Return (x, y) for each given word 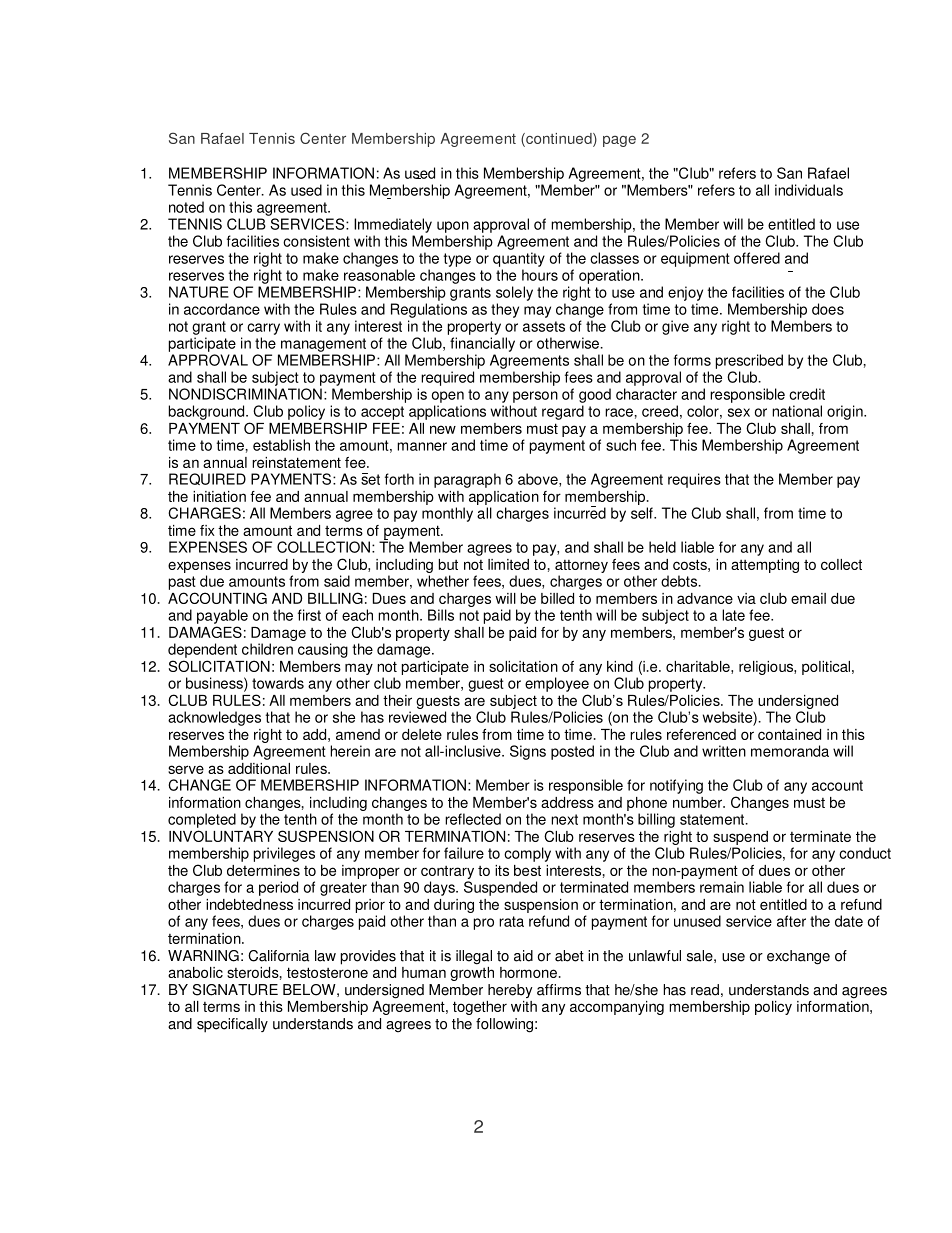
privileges (284, 854)
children (267, 649)
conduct (865, 853)
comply (527, 854)
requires (694, 480)
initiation (219, 496)
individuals (809, 190)
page (619, 141)
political (827, 668)
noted (186, 207)
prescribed (749, 361)
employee (557, 684)
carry (263, 329)
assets (544, 326)
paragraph (467, 480)
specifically (232, 1025)
